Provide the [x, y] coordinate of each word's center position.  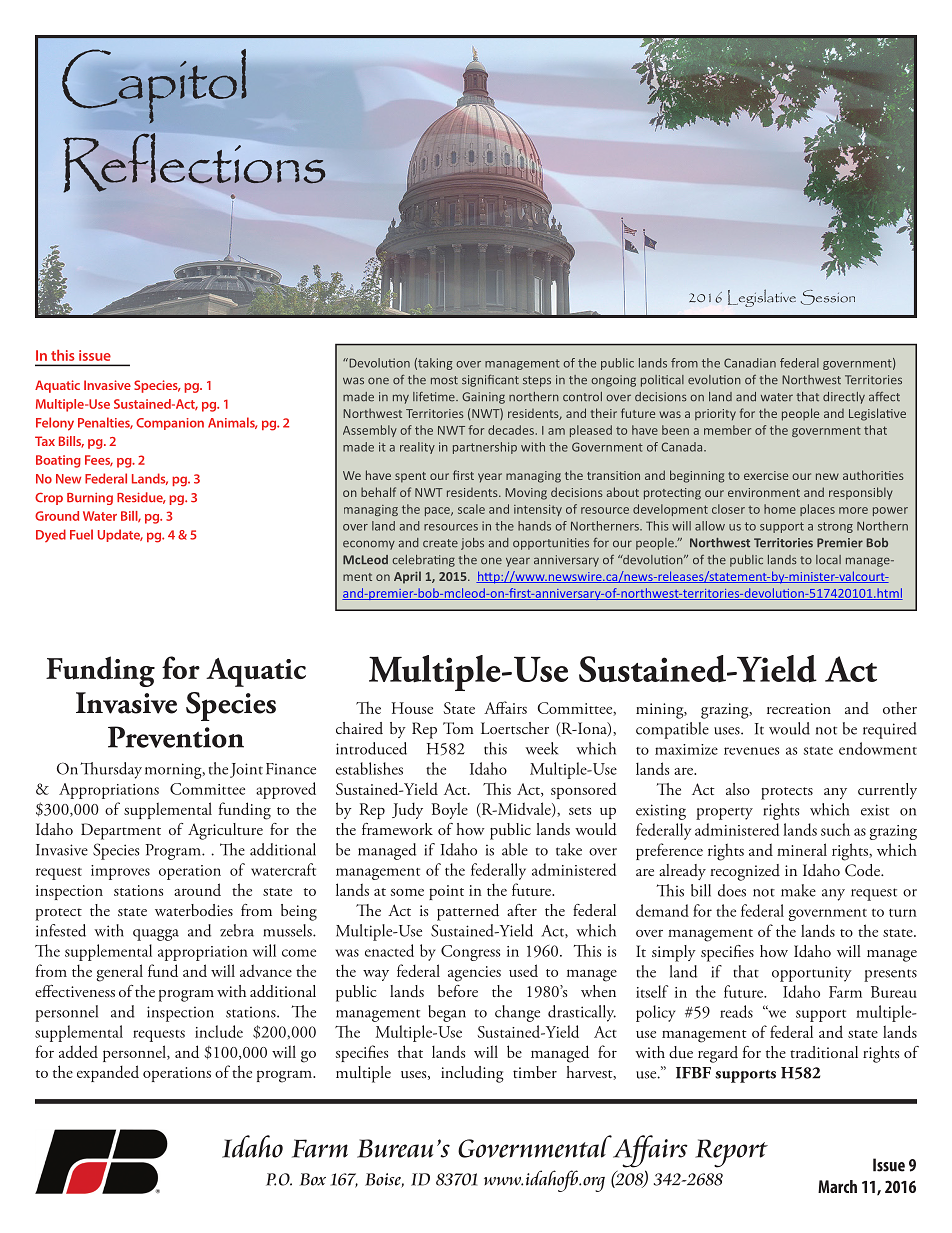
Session [828, 297]
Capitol [154, 86]
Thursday [111, 770]
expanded [108, 1073]
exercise [766, 475]
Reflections [194, 164]
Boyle [450, 810]
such [835, 829]
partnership [485, 448]
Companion [170, 424]
